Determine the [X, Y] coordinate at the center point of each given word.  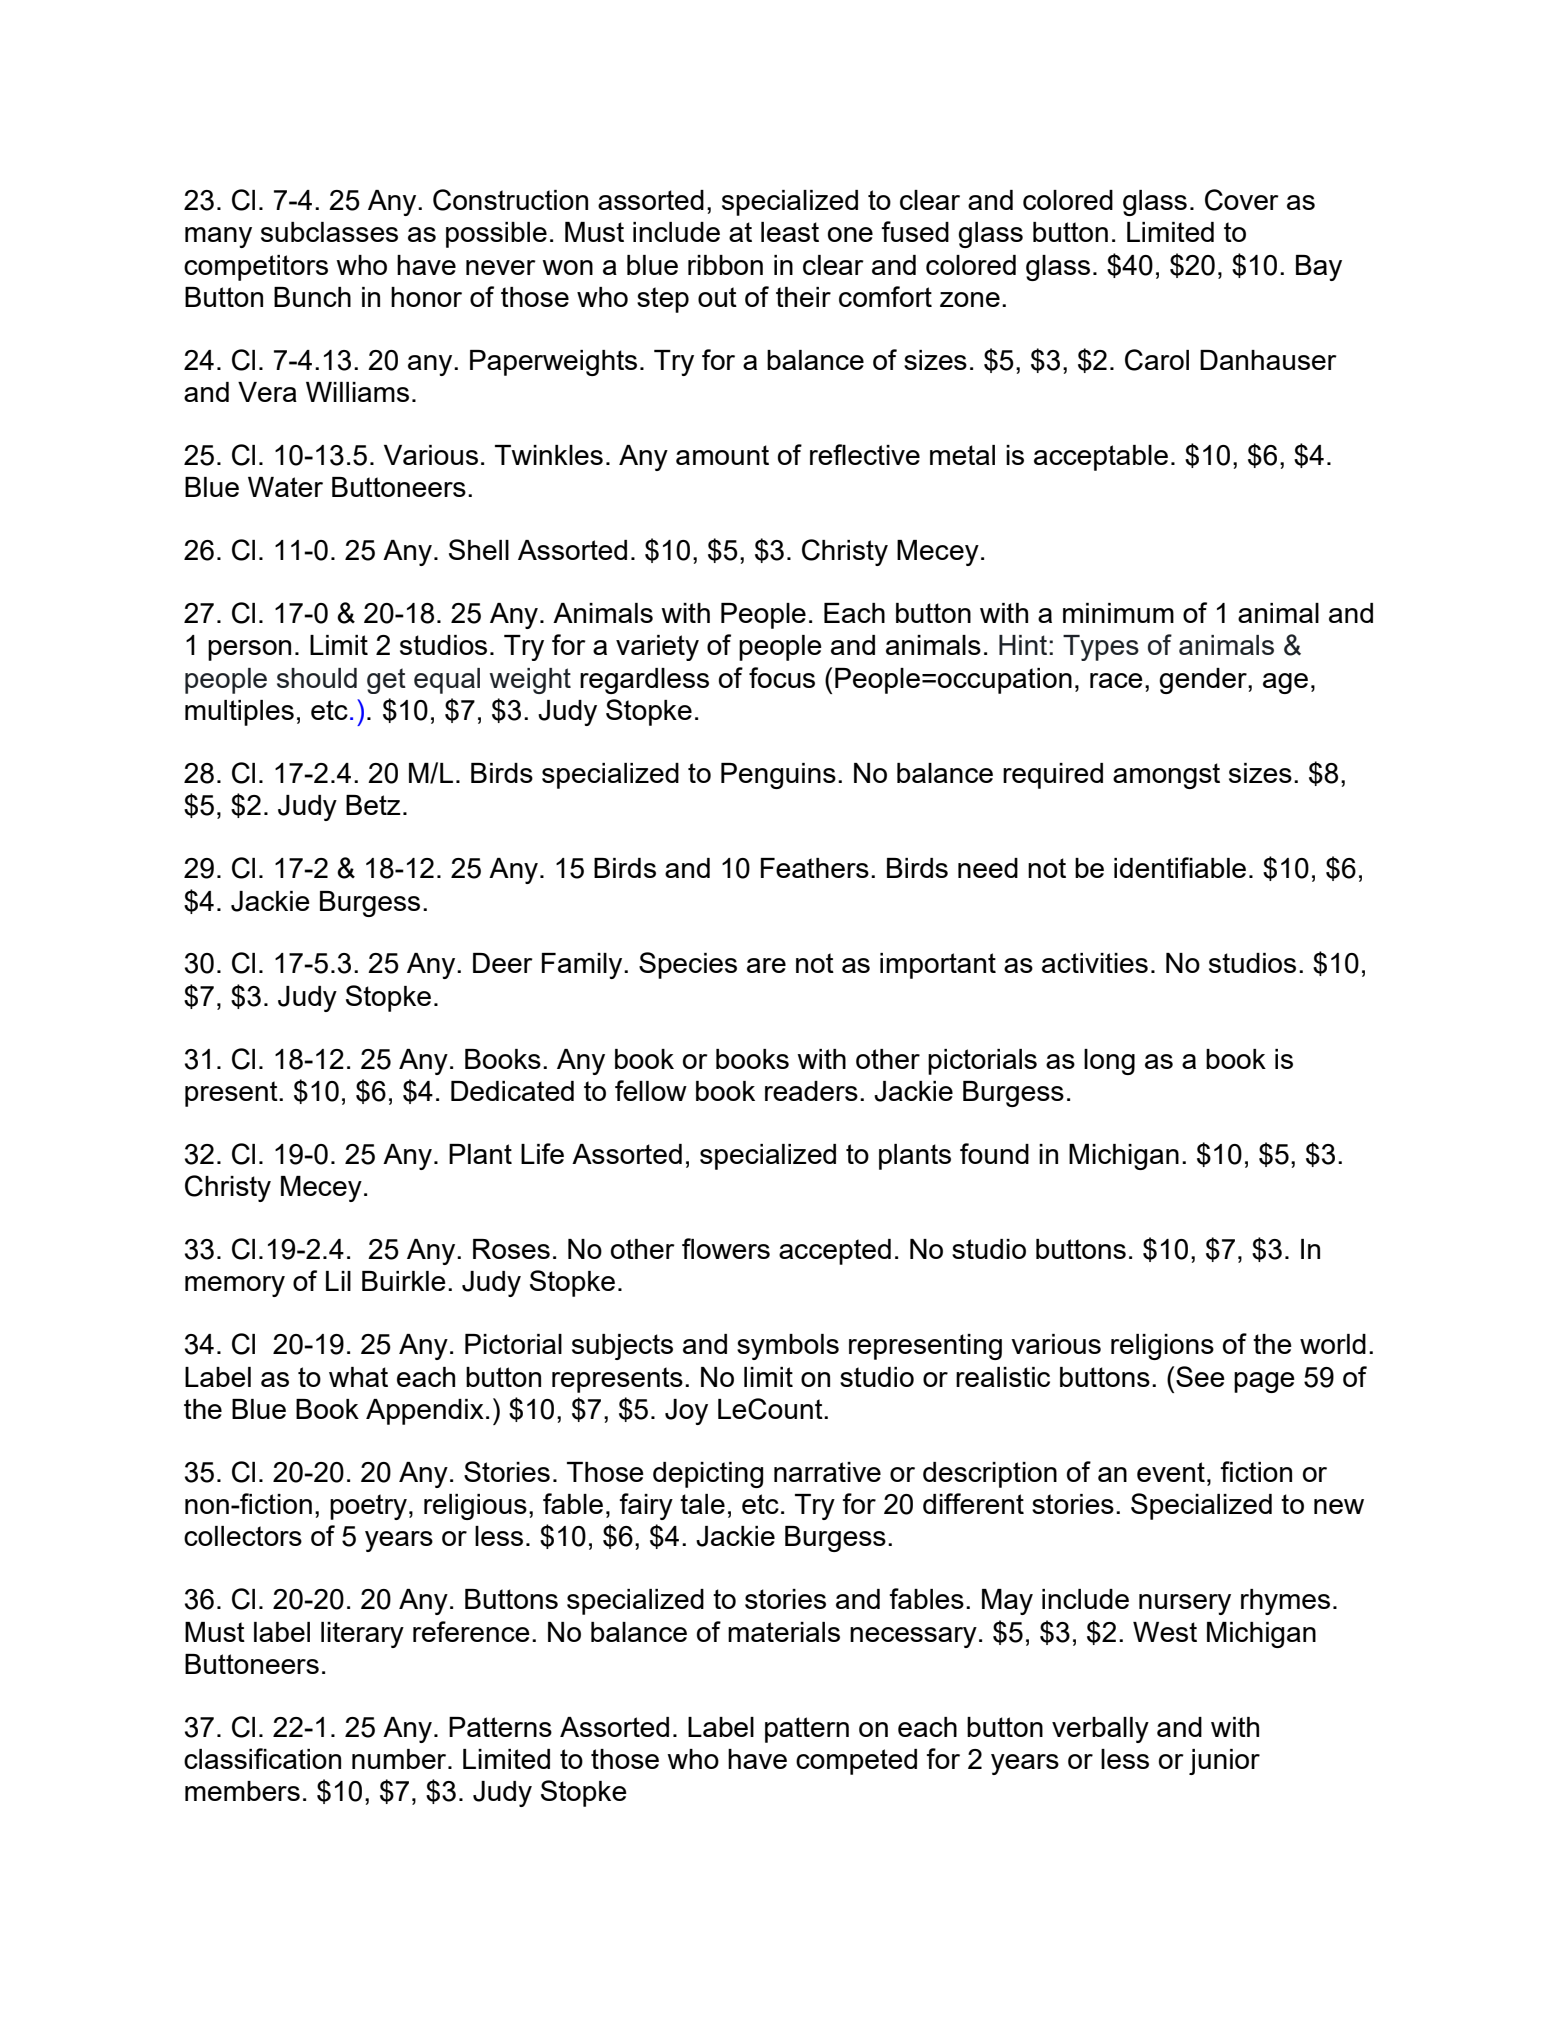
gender [1204, 681]
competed [856, 1762]
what [358, 1377]
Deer [503, 963]
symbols [788, 1347]
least [790, 232]
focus [782, 677]
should [317, 678]
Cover [1242, 200]
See [1200, 1376]
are [766, 965]
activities [1095, 963]
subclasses [329, 232]
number [400, 1759]
